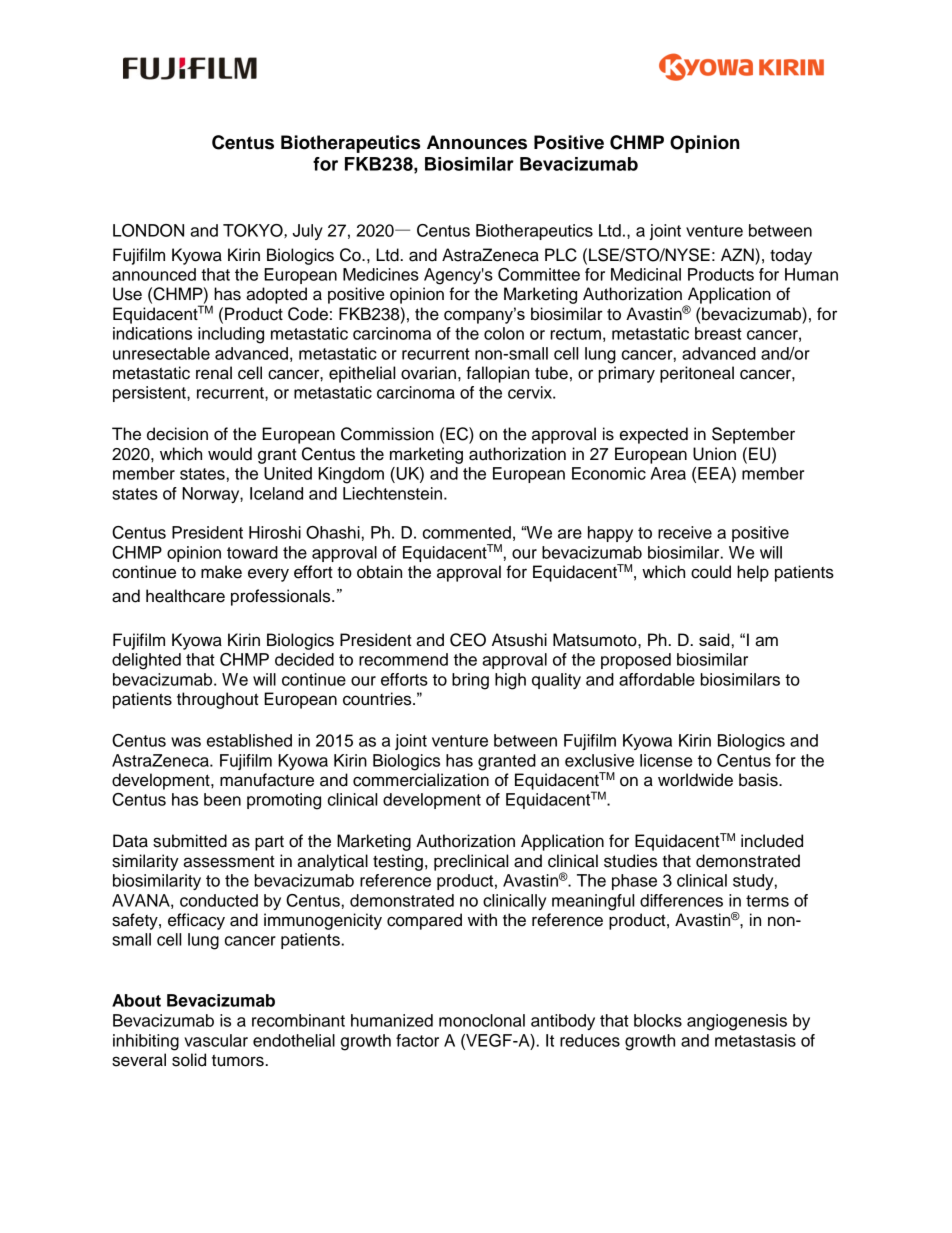 The height and width of the screenshot is (1233, 952). What do you see at coordinates (697, 374) in the screenshot?
I see `peritoneal` at bounding box center [697, 374].
